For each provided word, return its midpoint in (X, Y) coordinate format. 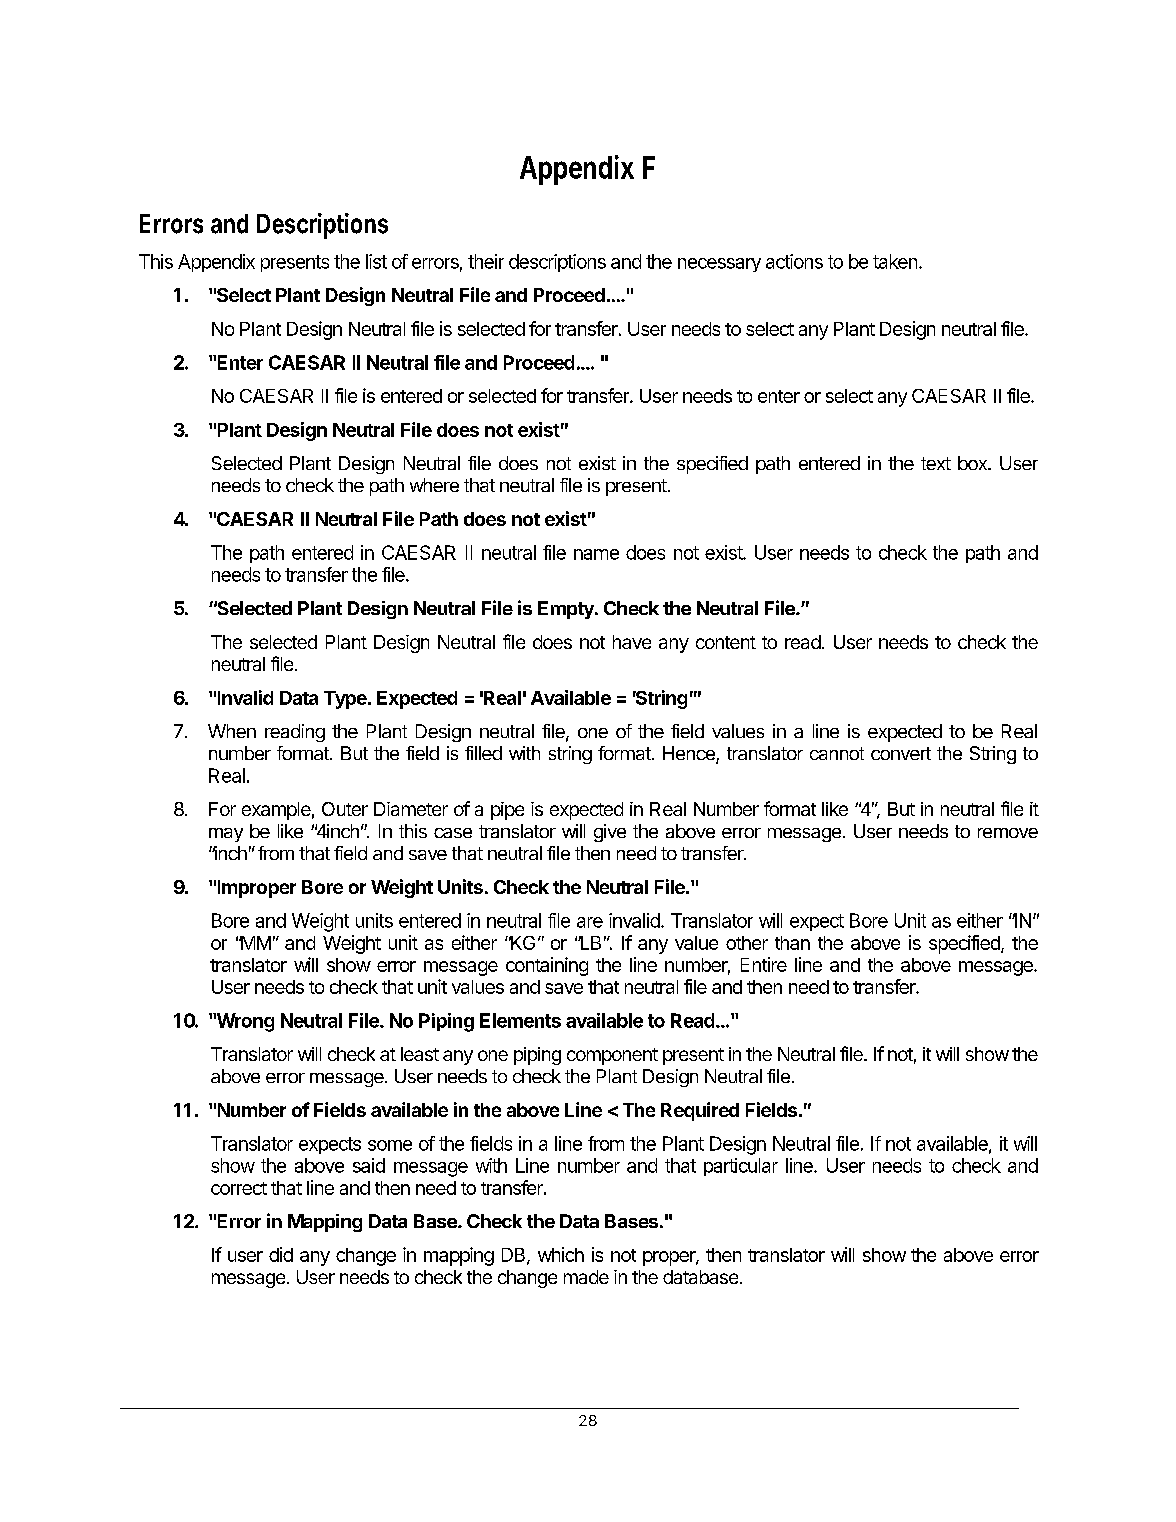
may (226, 835)
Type (346, 700)
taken (896, 261)
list (376, 261)
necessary (719, 265)
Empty (567, 610)
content (726, 642)
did (281, 1254)
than (792, 943)
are (590, 922)
